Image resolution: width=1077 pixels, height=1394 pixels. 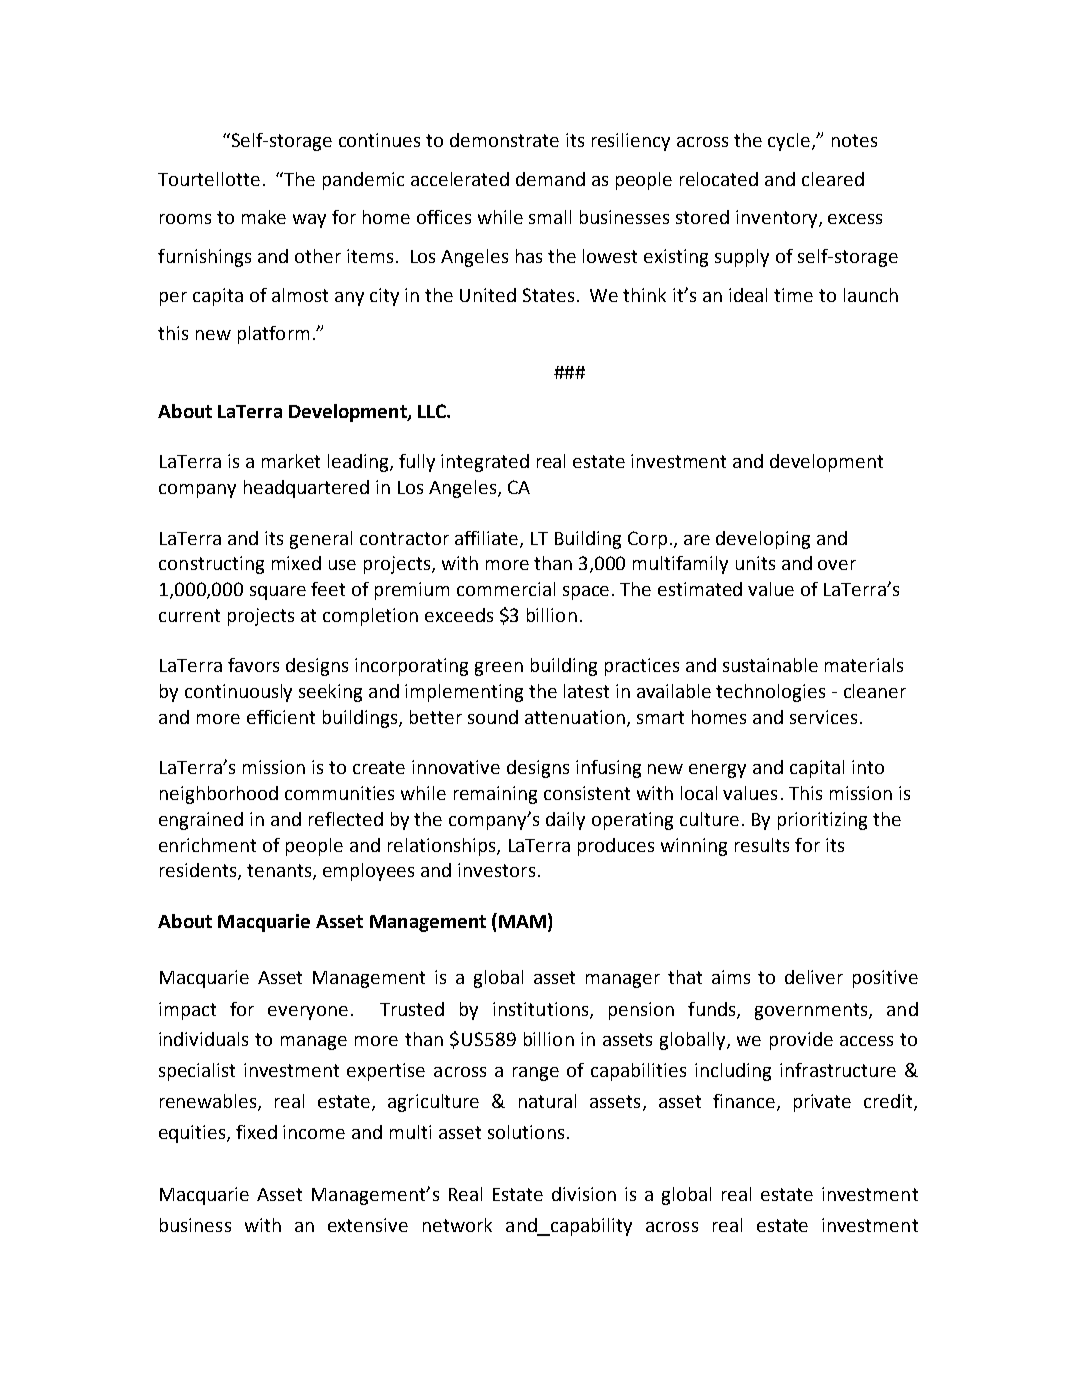 What do you see at coordinates (833, 179) in the page?
I see `cleared` at bounding box center [833, 179].
